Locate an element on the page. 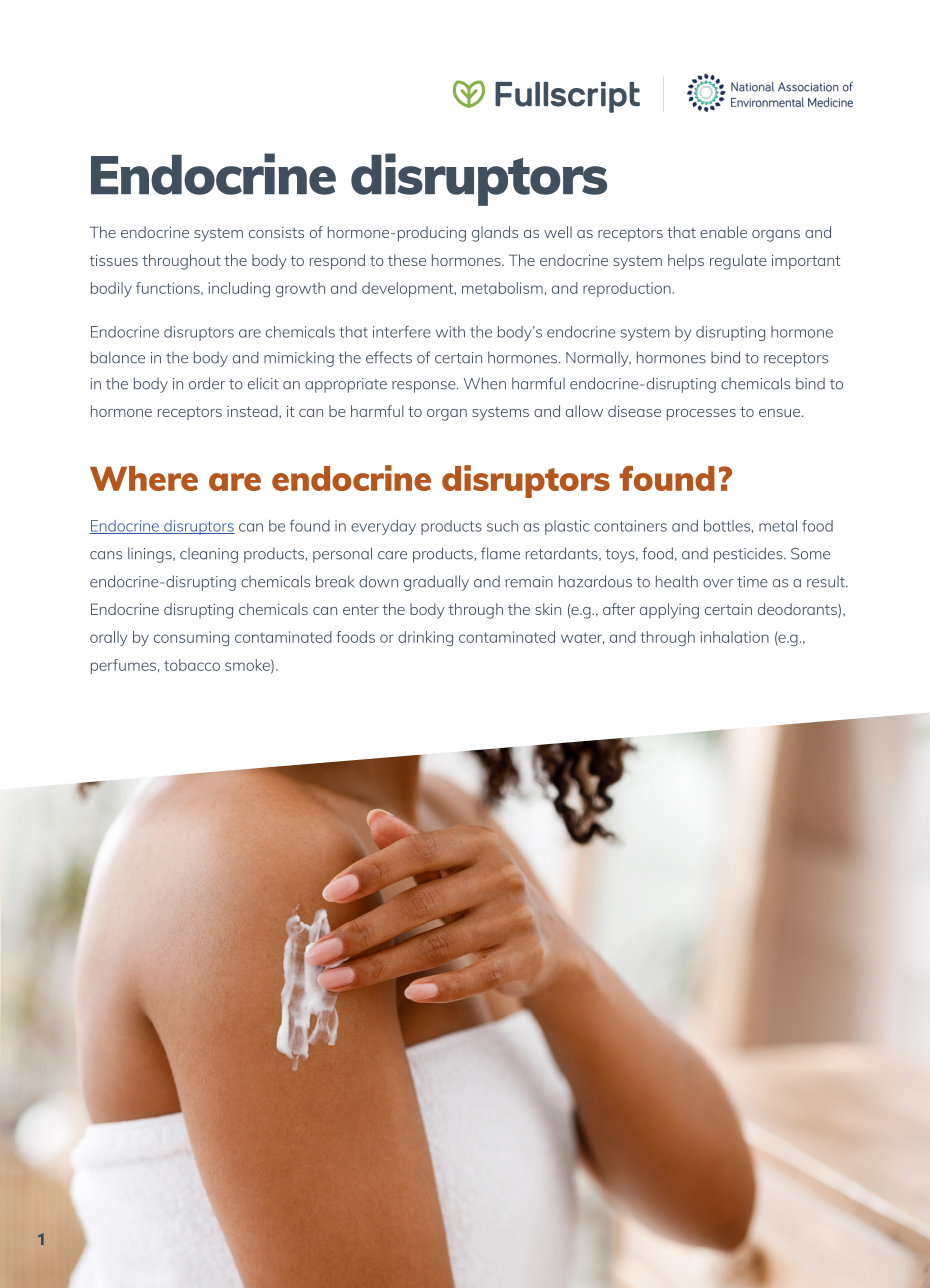  allow is located at coordinates (584, 411).
